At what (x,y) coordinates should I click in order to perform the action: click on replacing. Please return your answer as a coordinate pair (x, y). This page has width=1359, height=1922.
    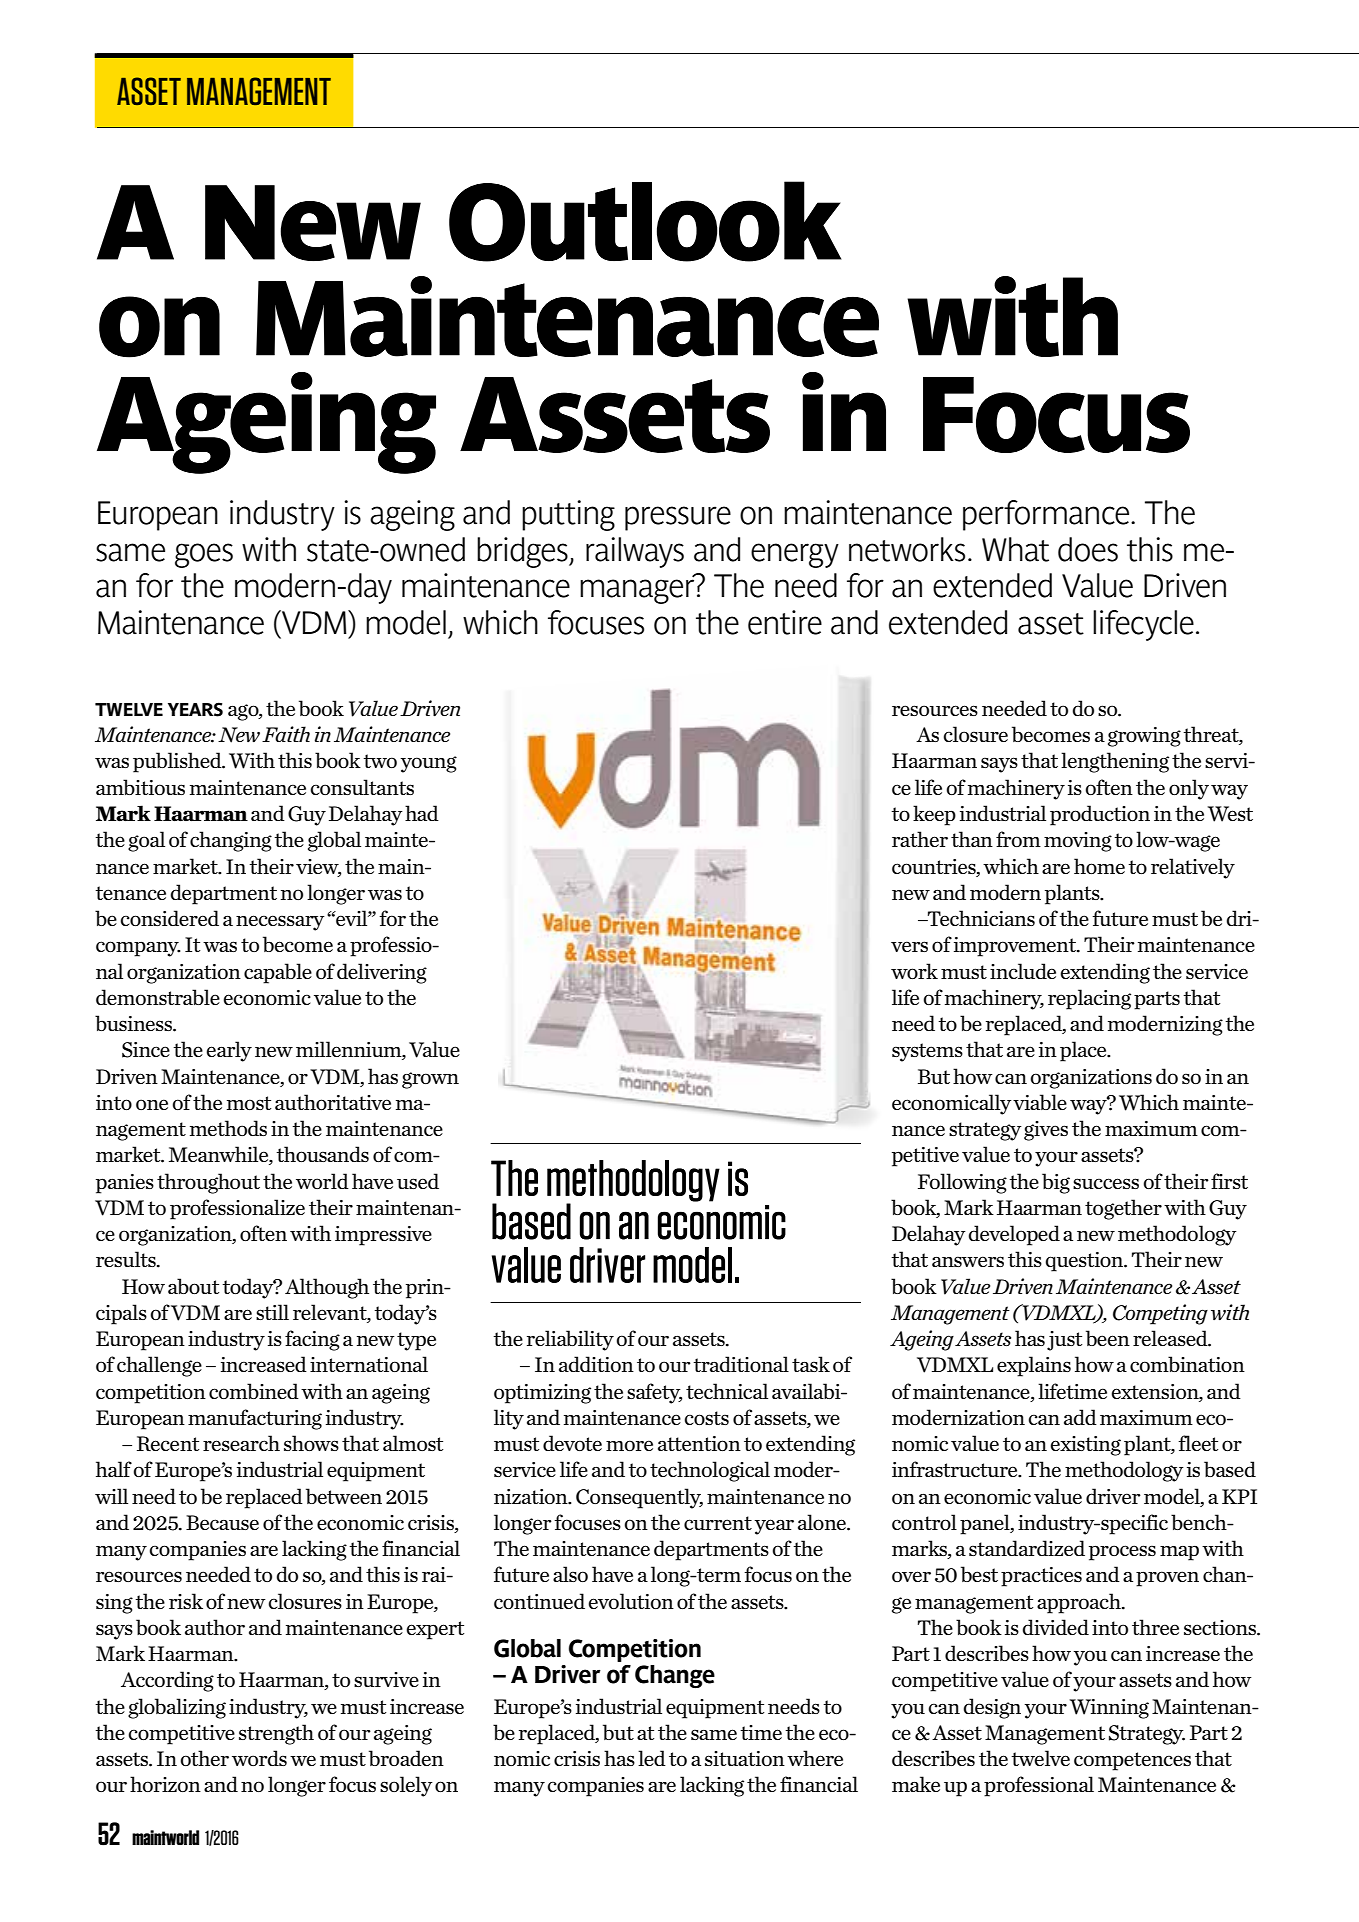
    Looking at the image, I should click on (1089, 999).
